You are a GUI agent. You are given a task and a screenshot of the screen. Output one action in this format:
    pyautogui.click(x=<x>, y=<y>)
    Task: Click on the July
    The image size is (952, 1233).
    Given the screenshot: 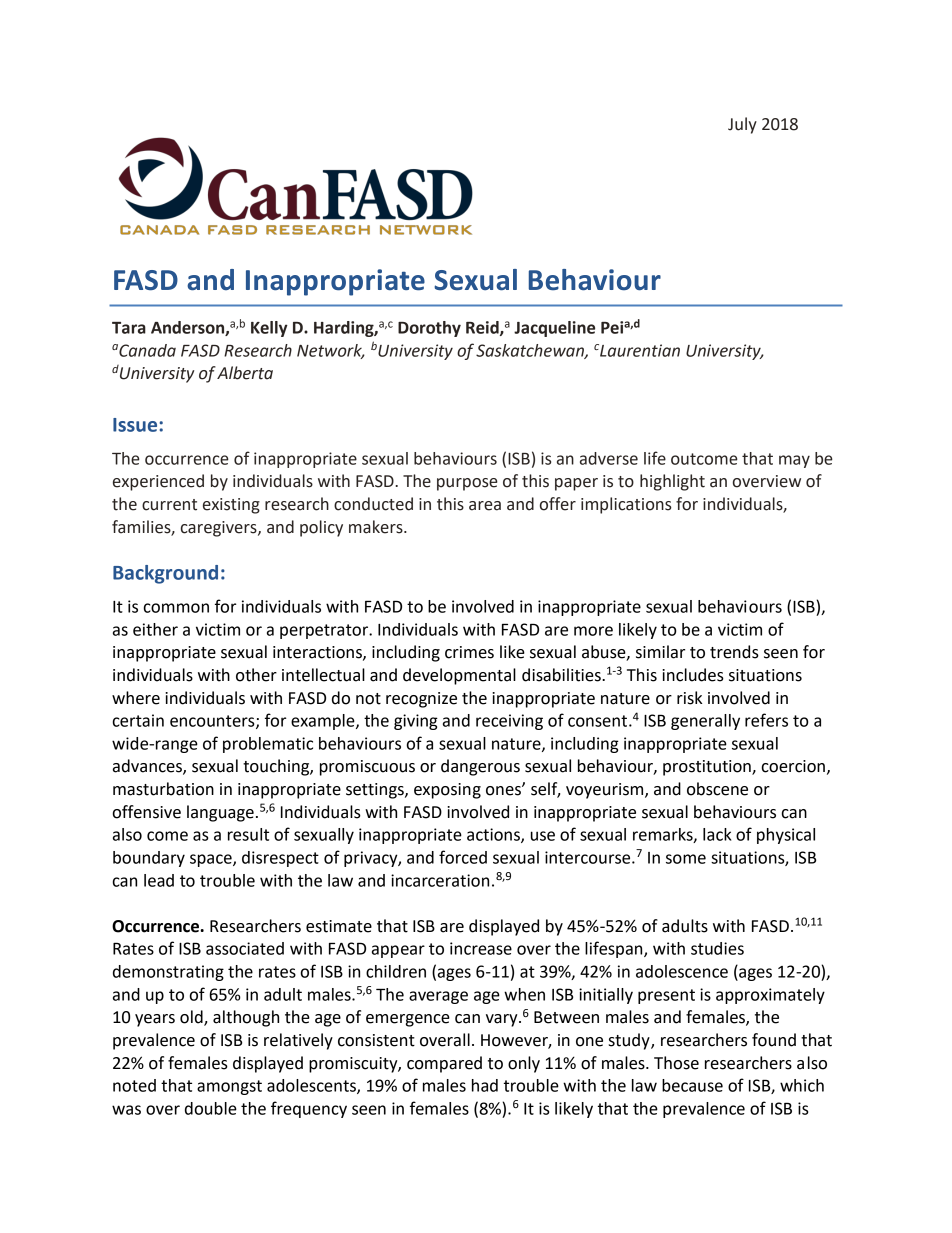 What is the action you would take?
    pyautogui.click(x=742, y=125)
